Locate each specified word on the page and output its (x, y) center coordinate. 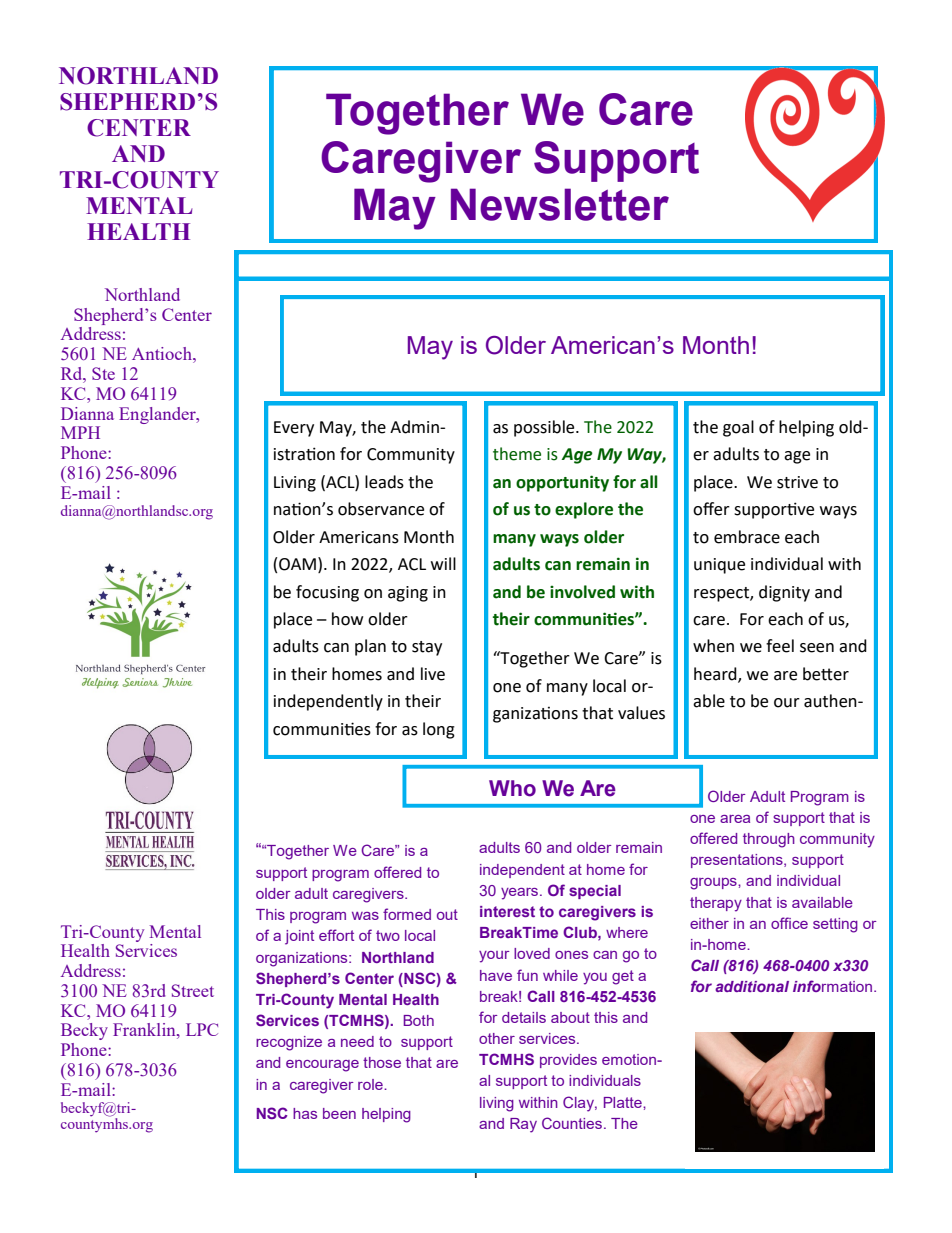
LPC (202, 1029)
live (433, 674)
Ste (103, 373)
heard (716, 675)
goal (738, 428)
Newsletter (560, 204)
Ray (523, 1125)
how (347, 619)
